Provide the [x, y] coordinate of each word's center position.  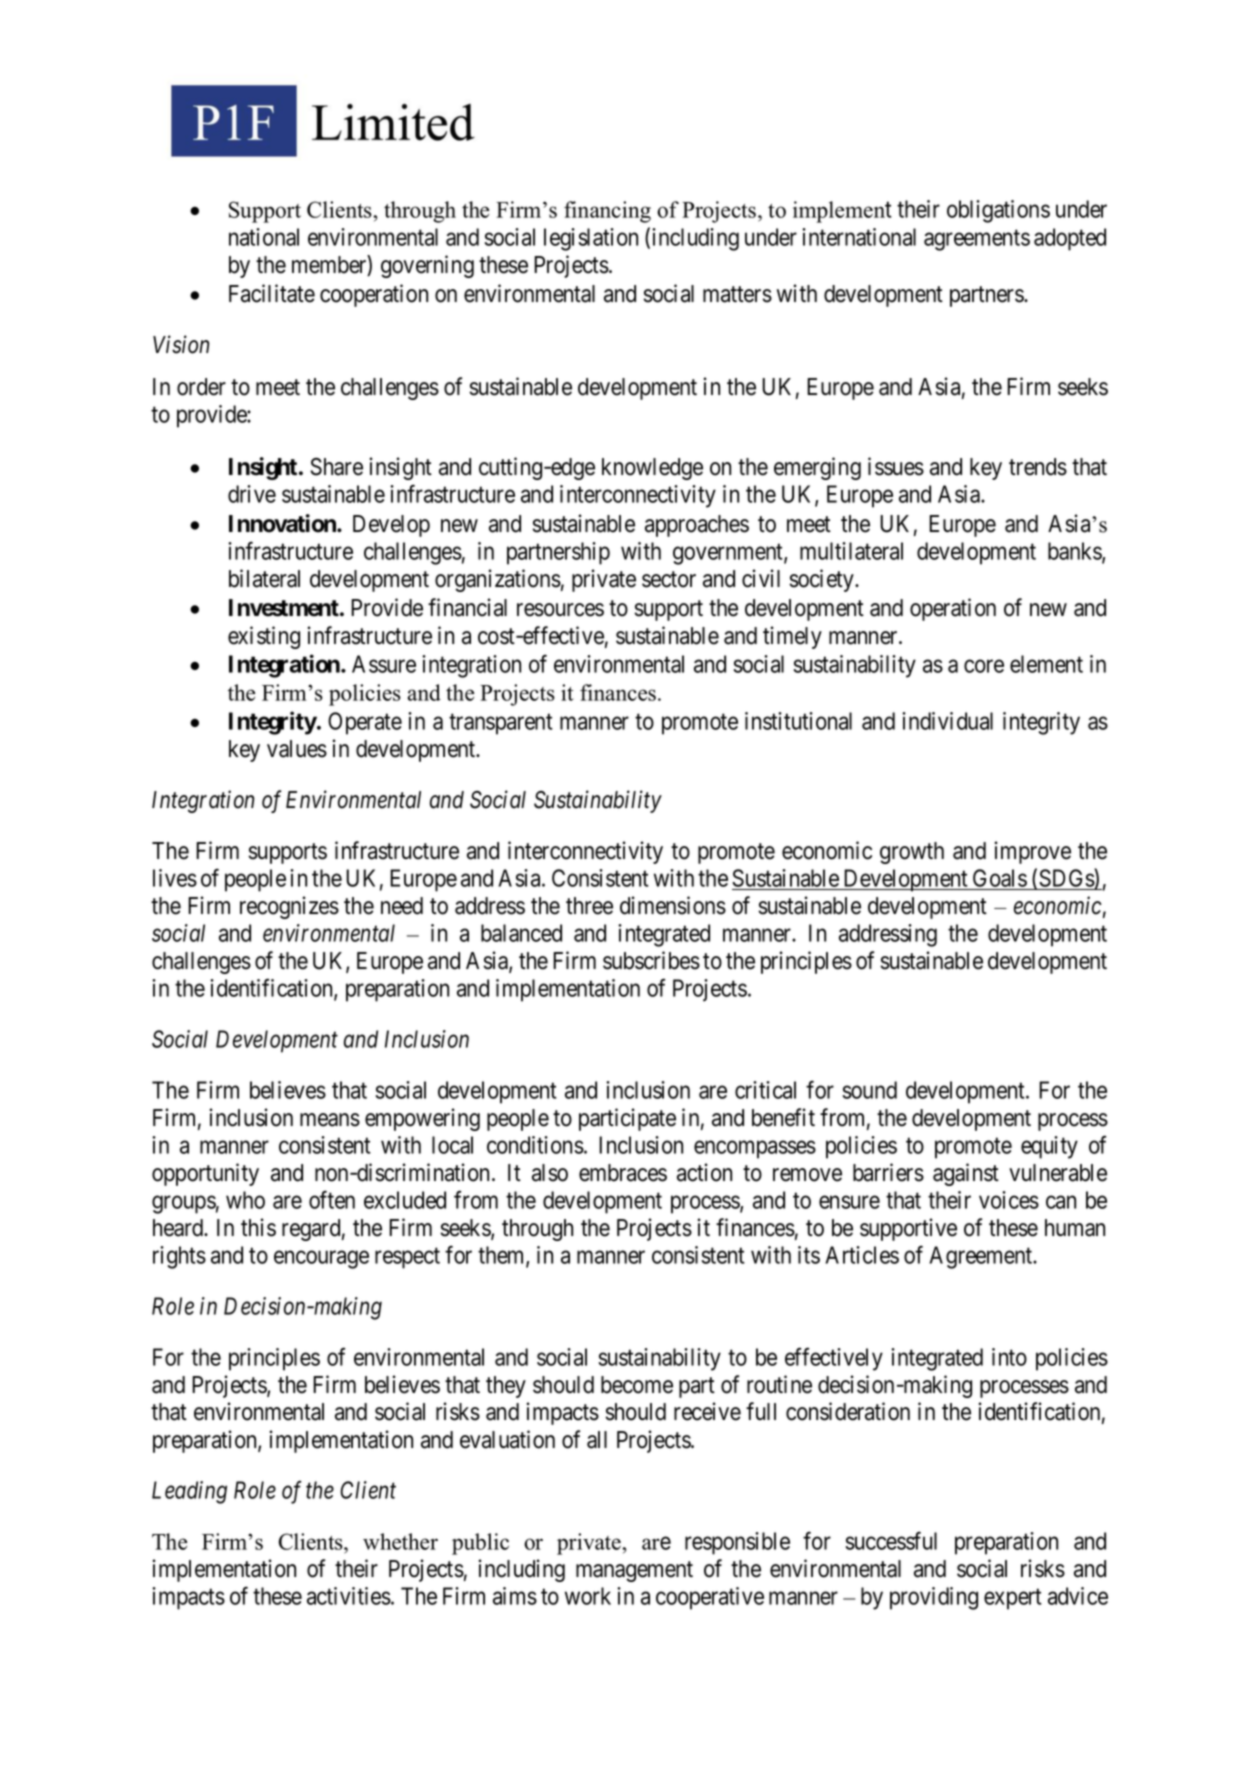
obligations [998, 211]
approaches [697, 526]
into [1009, 1357]
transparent [501, 724]
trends [1038, 467]
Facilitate [272, 293]
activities [349, 1596]
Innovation [283, 523]
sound [870, 1090]
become [637, 1385]
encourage [321, 1260]
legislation [591, 239]
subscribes [651, 960]
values [297, 749]
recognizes [289, 907]
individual [947, 721]
